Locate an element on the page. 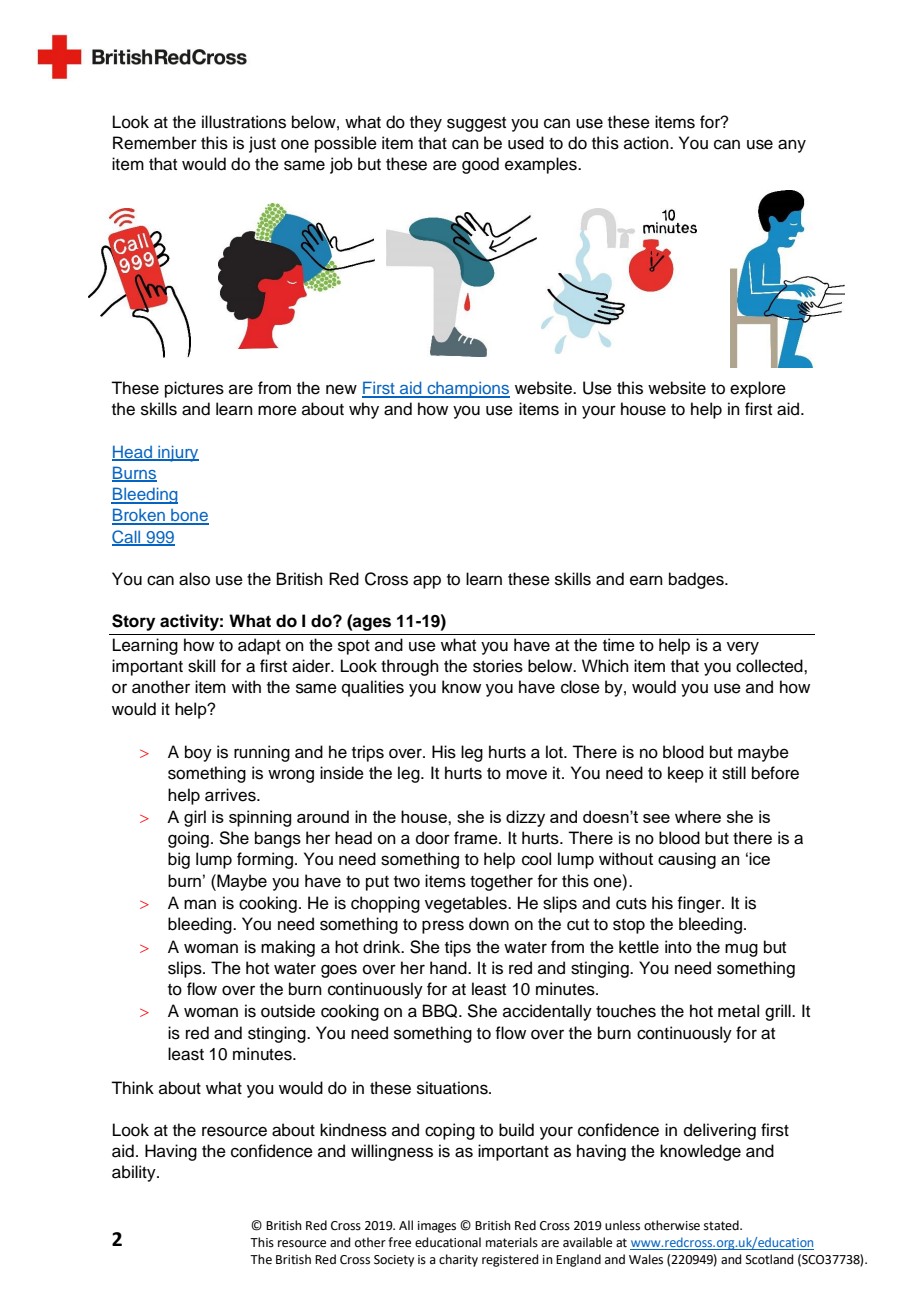  very is located at coordinates (743, 648).
